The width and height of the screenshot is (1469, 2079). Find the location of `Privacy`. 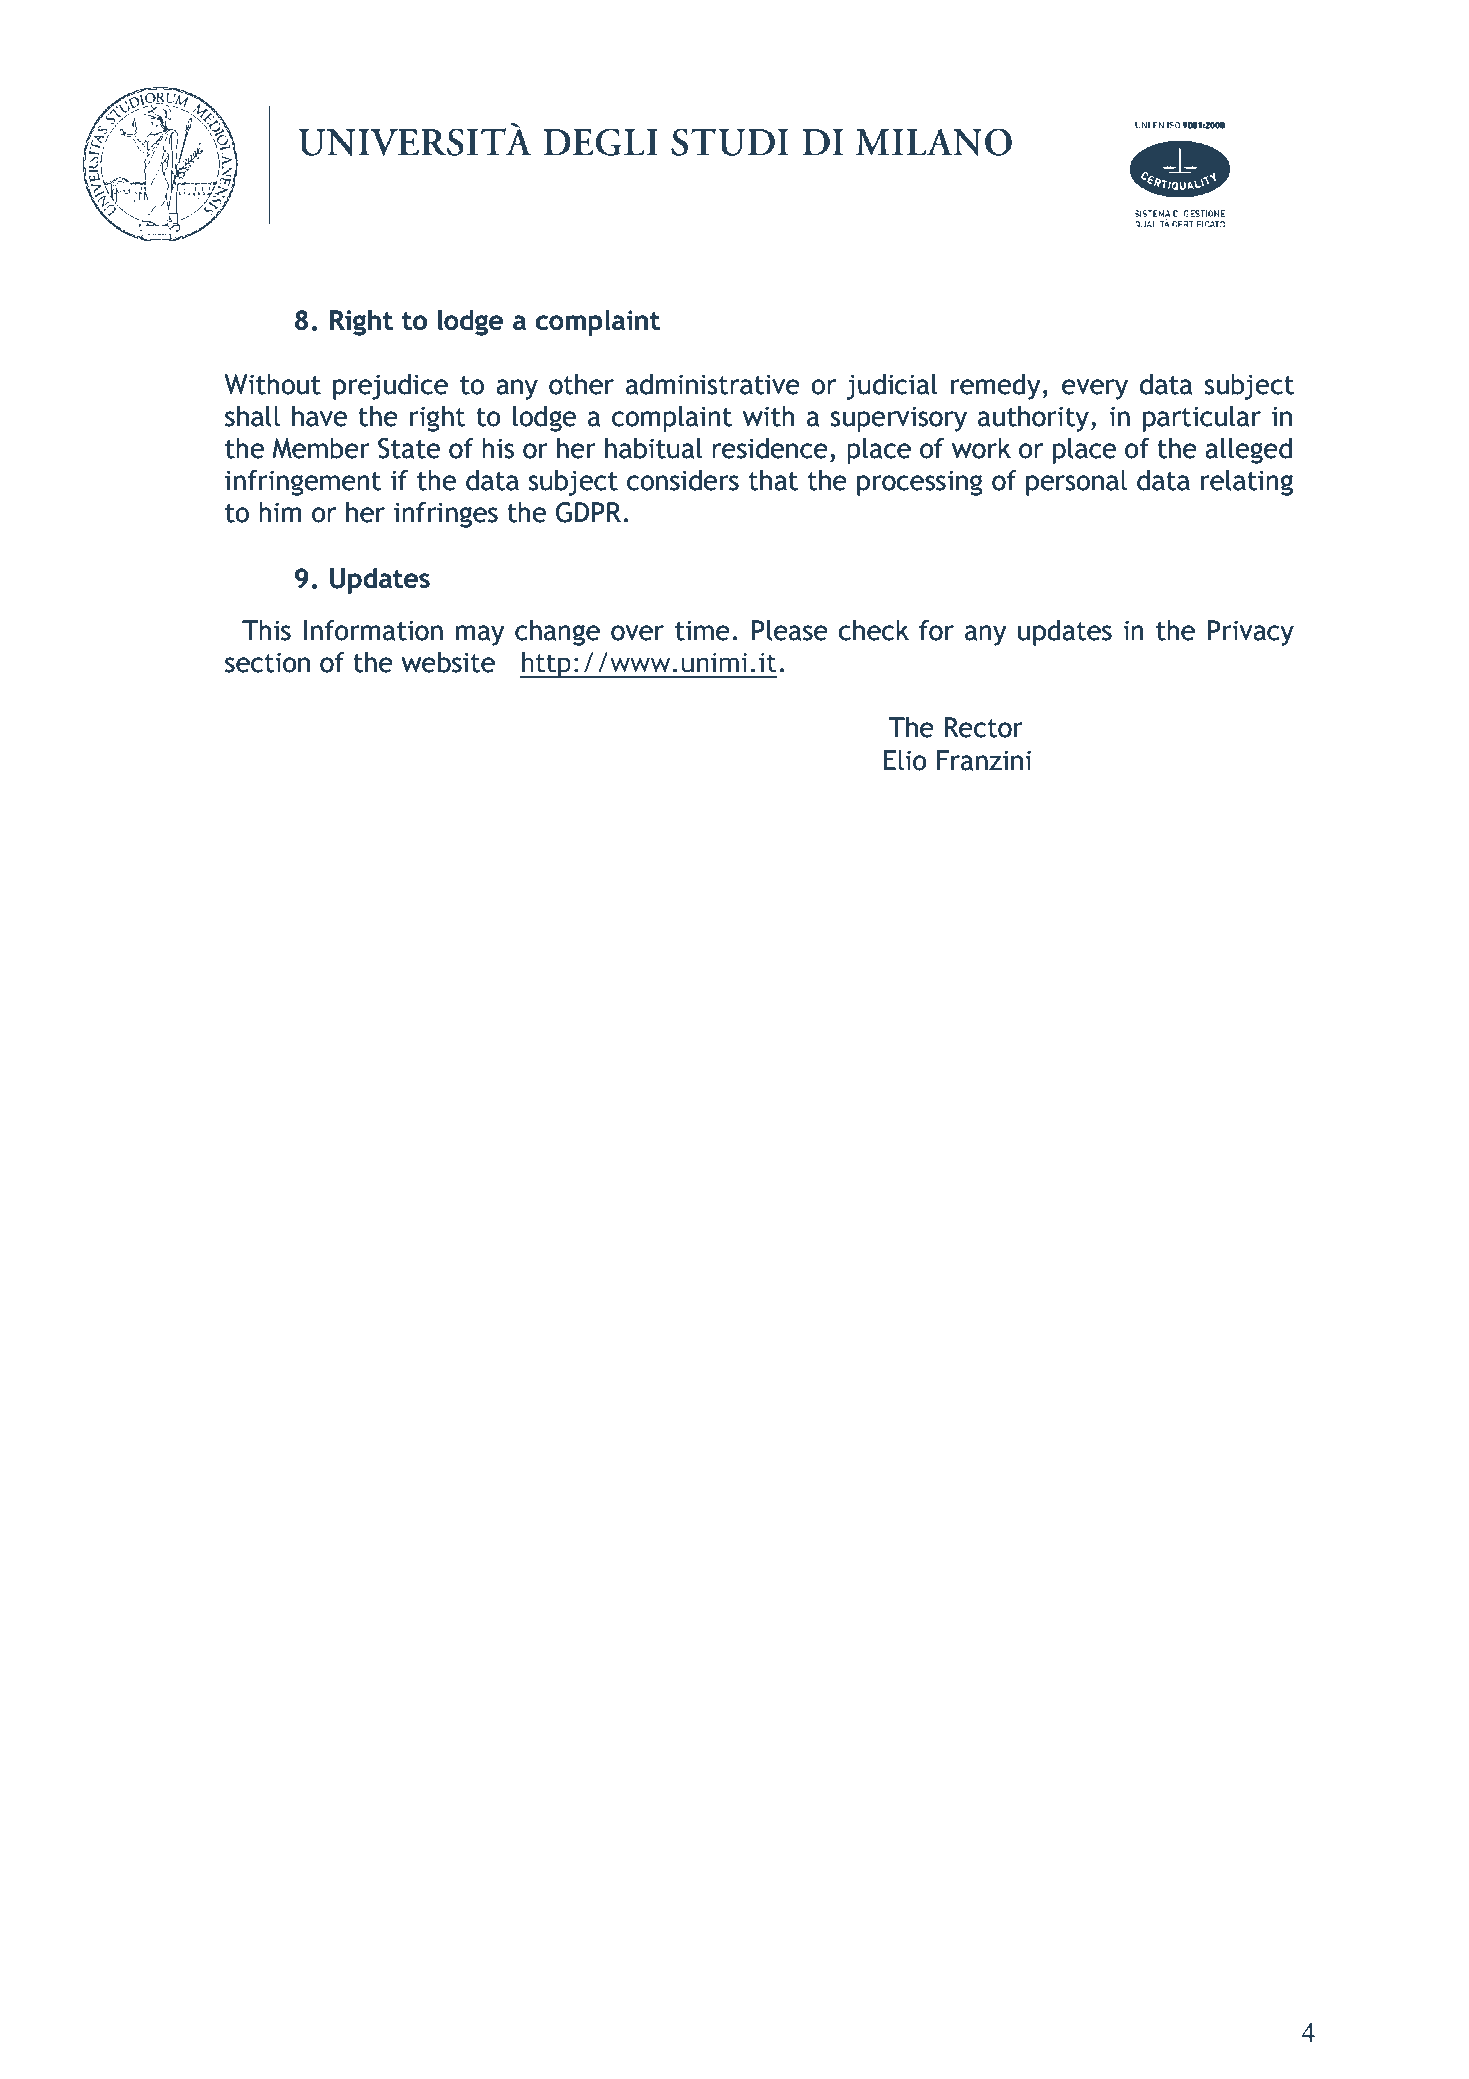

Privacy is located at coordinates (1251, 633).
